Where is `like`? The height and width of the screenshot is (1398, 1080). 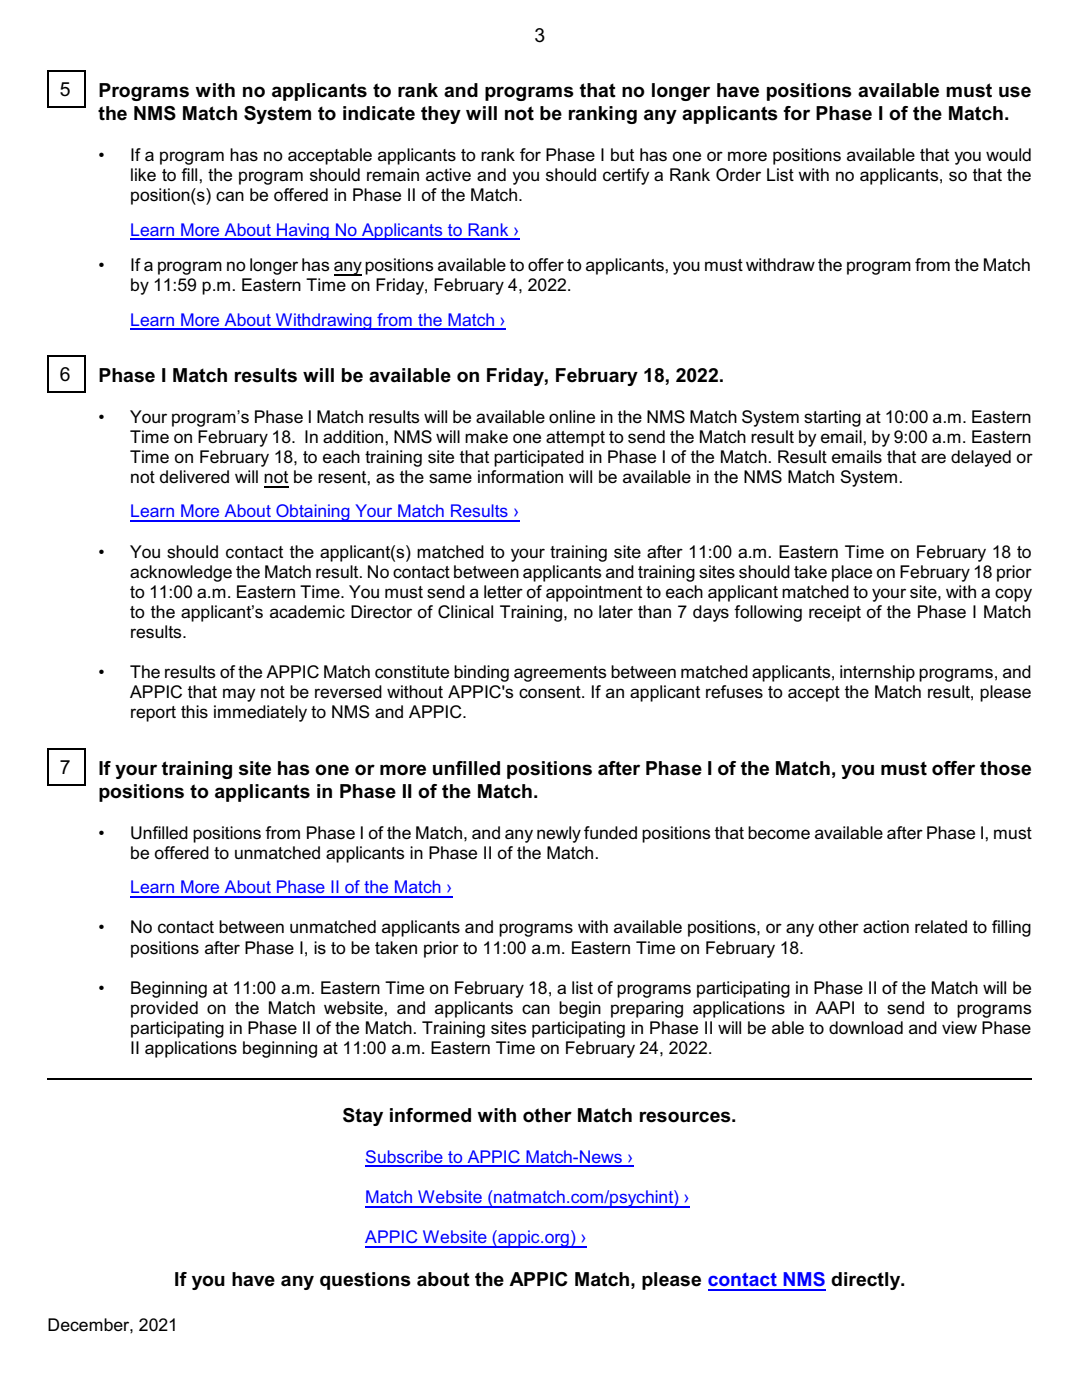
like is located at coordinates (143, 175).
